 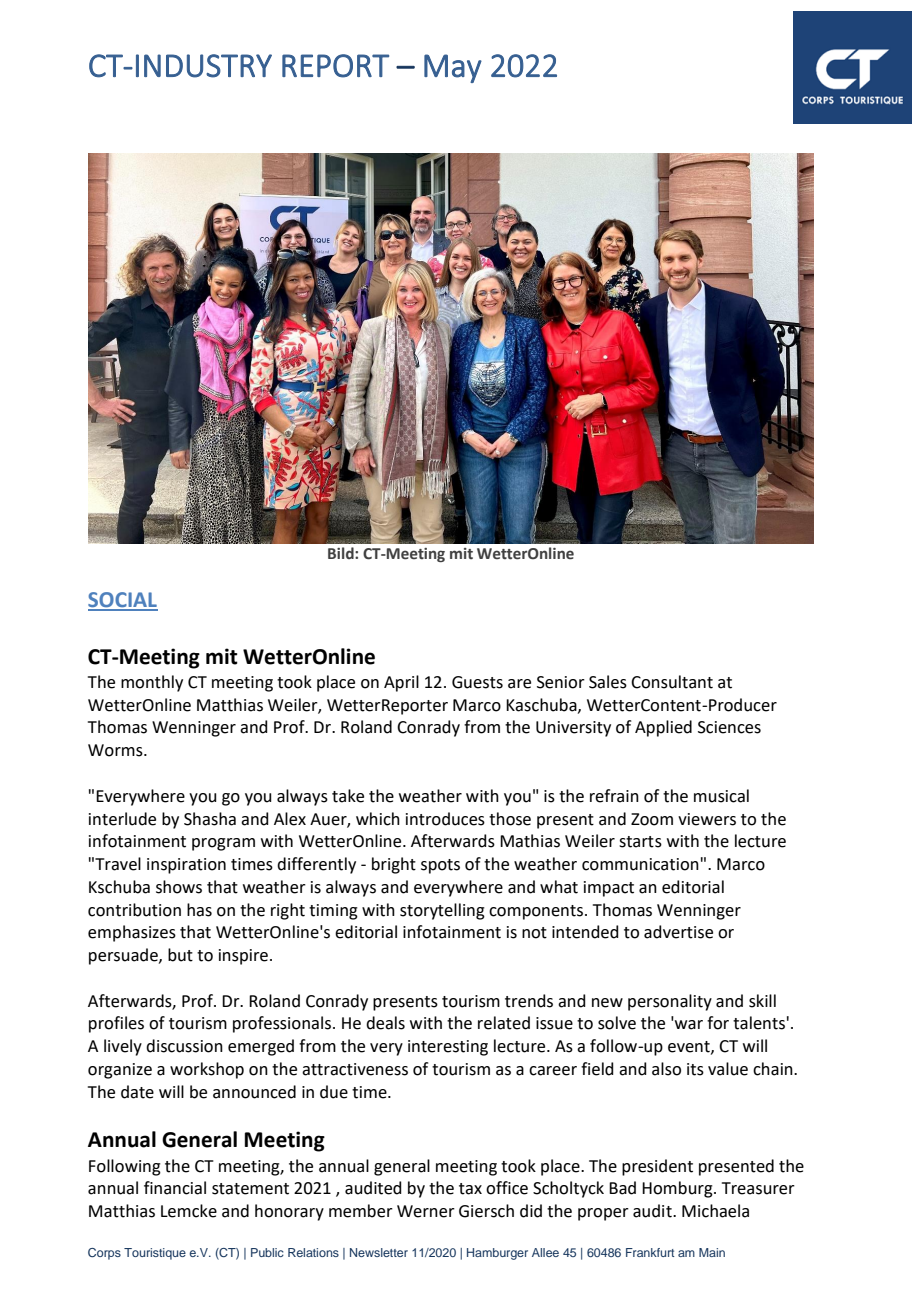 What do you see at coordinates (132, 933) in the screenshot?
I see `emphasizes` at bounding box center [132, 933].
